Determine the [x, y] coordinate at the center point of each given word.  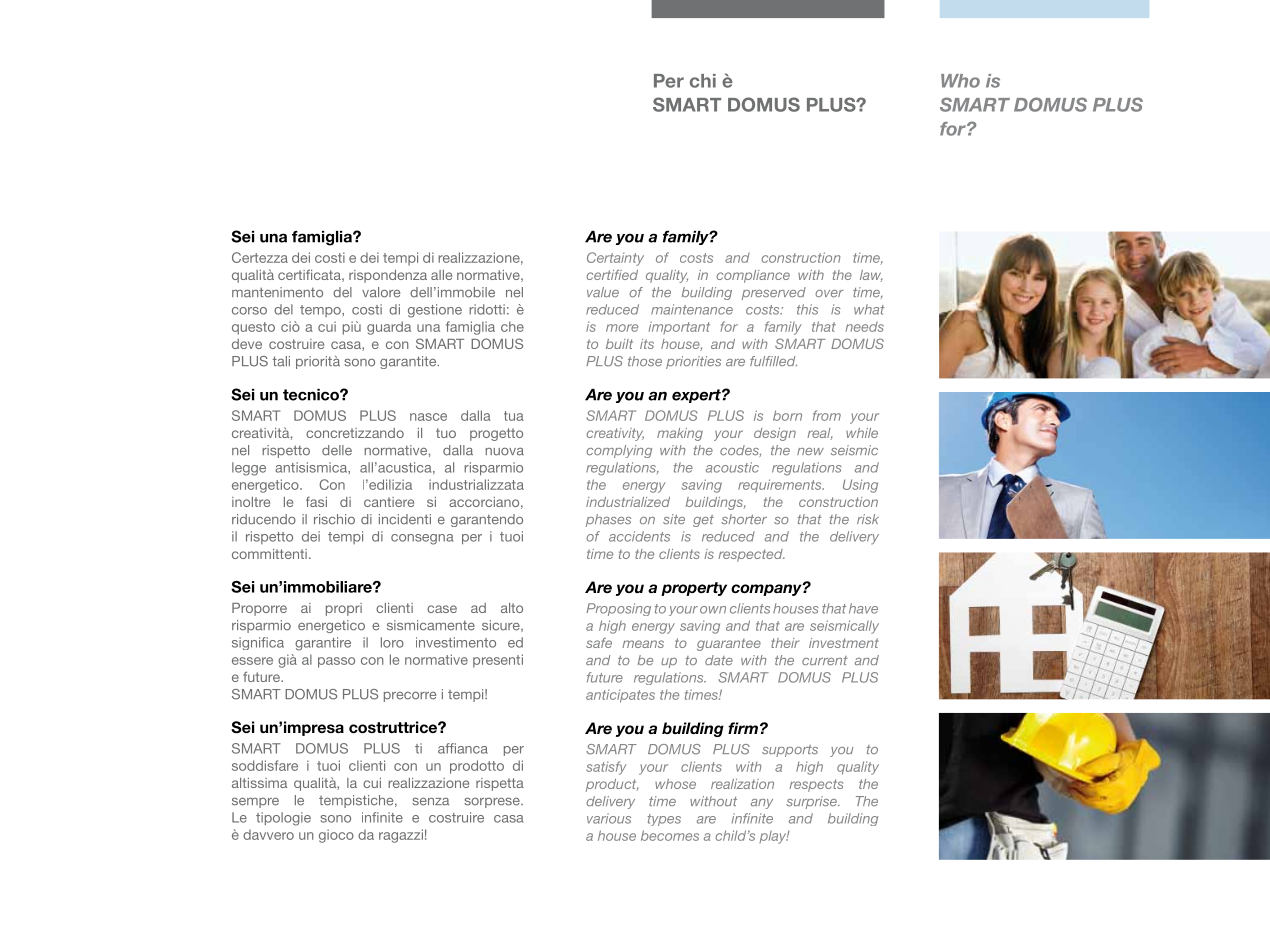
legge [249, 469]
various [609, 818]
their [785, 643]
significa [258, 643]
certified [612, 275]
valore [381, 292]
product [612, 785]
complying [619, 451]
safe [599, 643]
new [810, 451]
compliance [753, 276]
